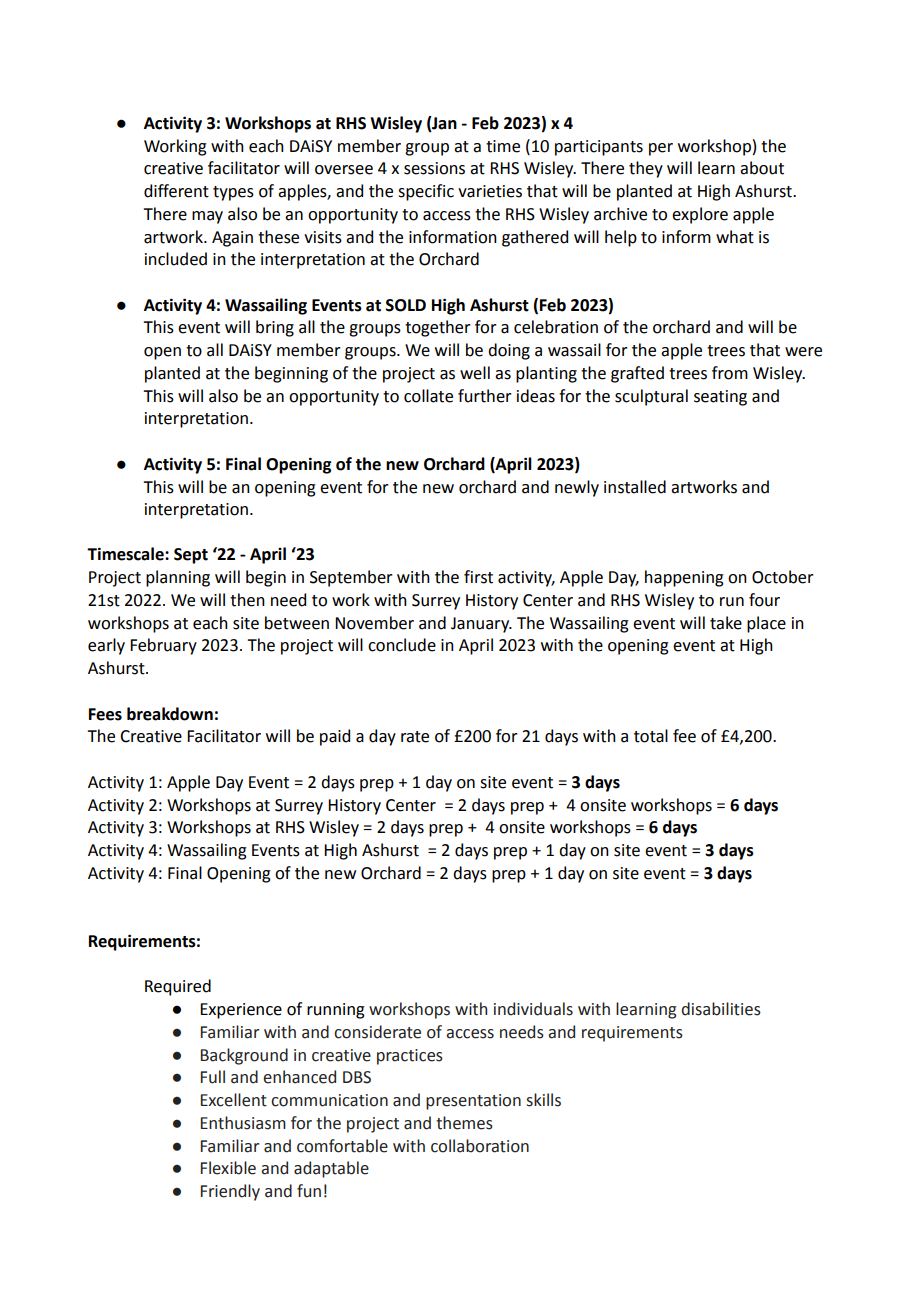 The height and width of the page is (1307, 924). Describe the element at coordinates (228, 1168) in the page. I see `Flexible` at that location.
